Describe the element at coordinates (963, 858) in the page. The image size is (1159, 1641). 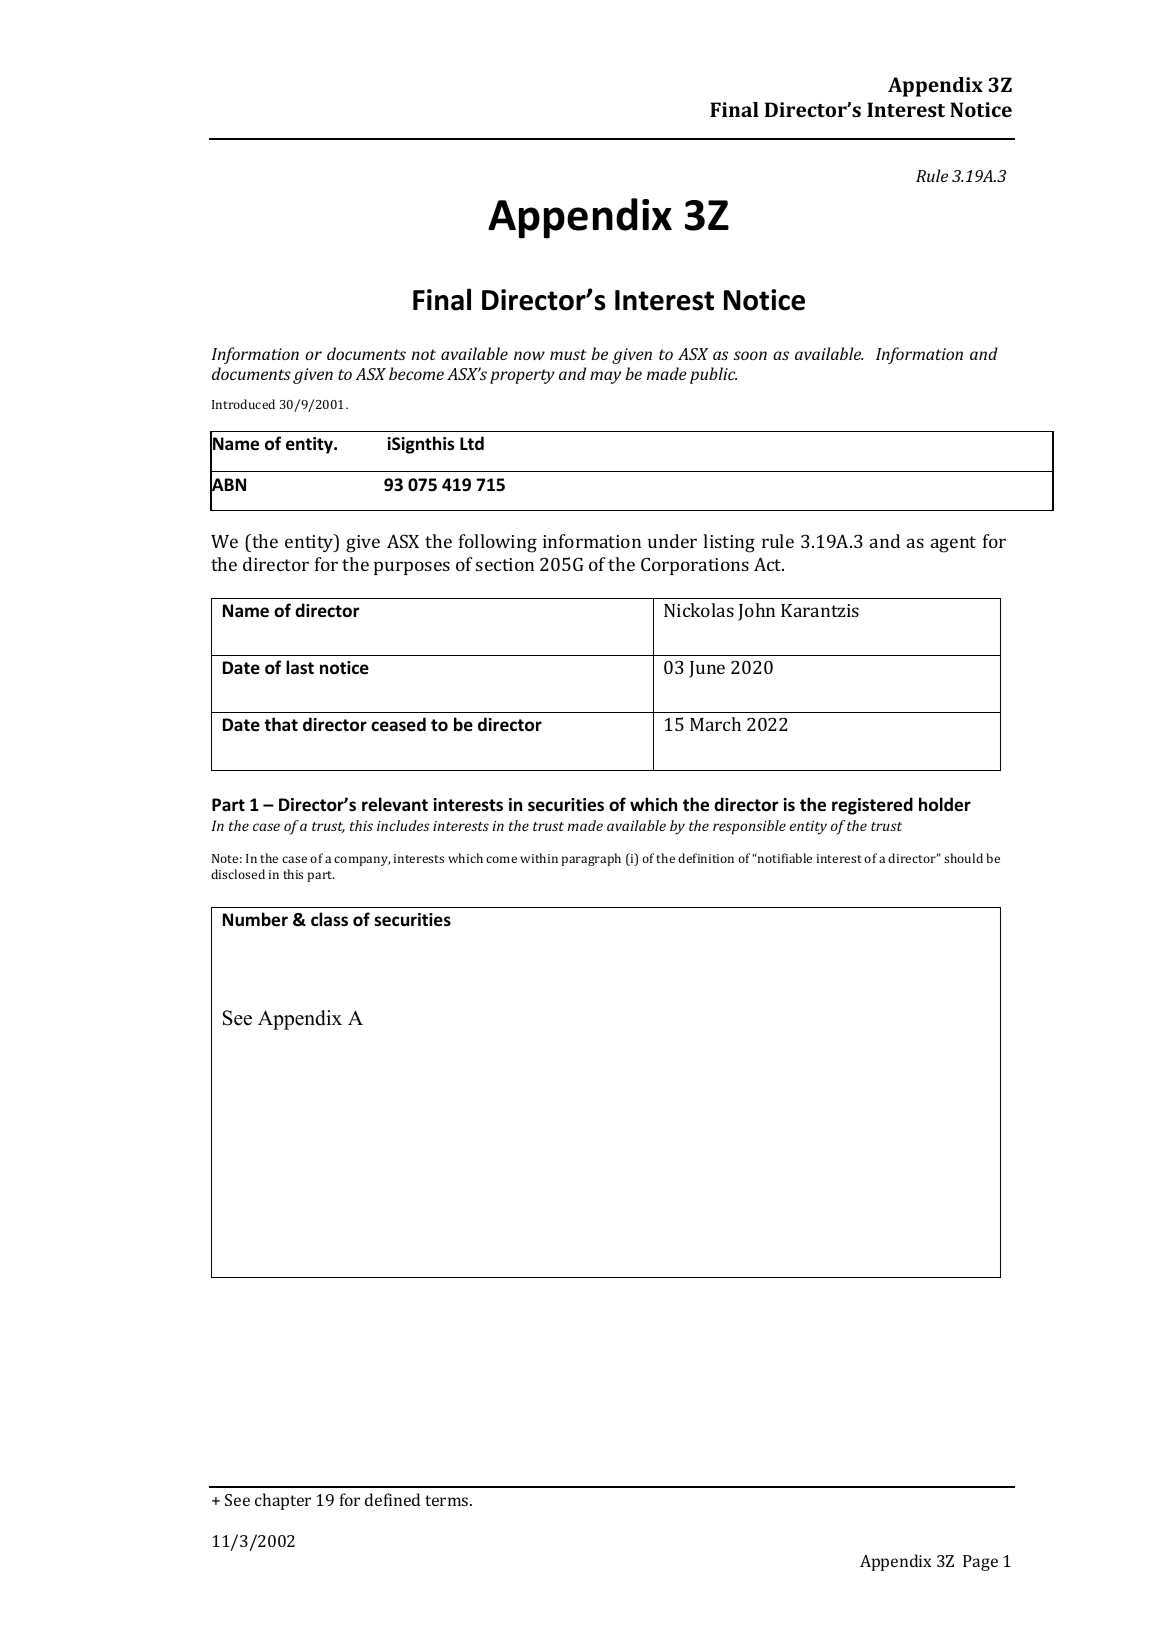
I see `should` at that location.
